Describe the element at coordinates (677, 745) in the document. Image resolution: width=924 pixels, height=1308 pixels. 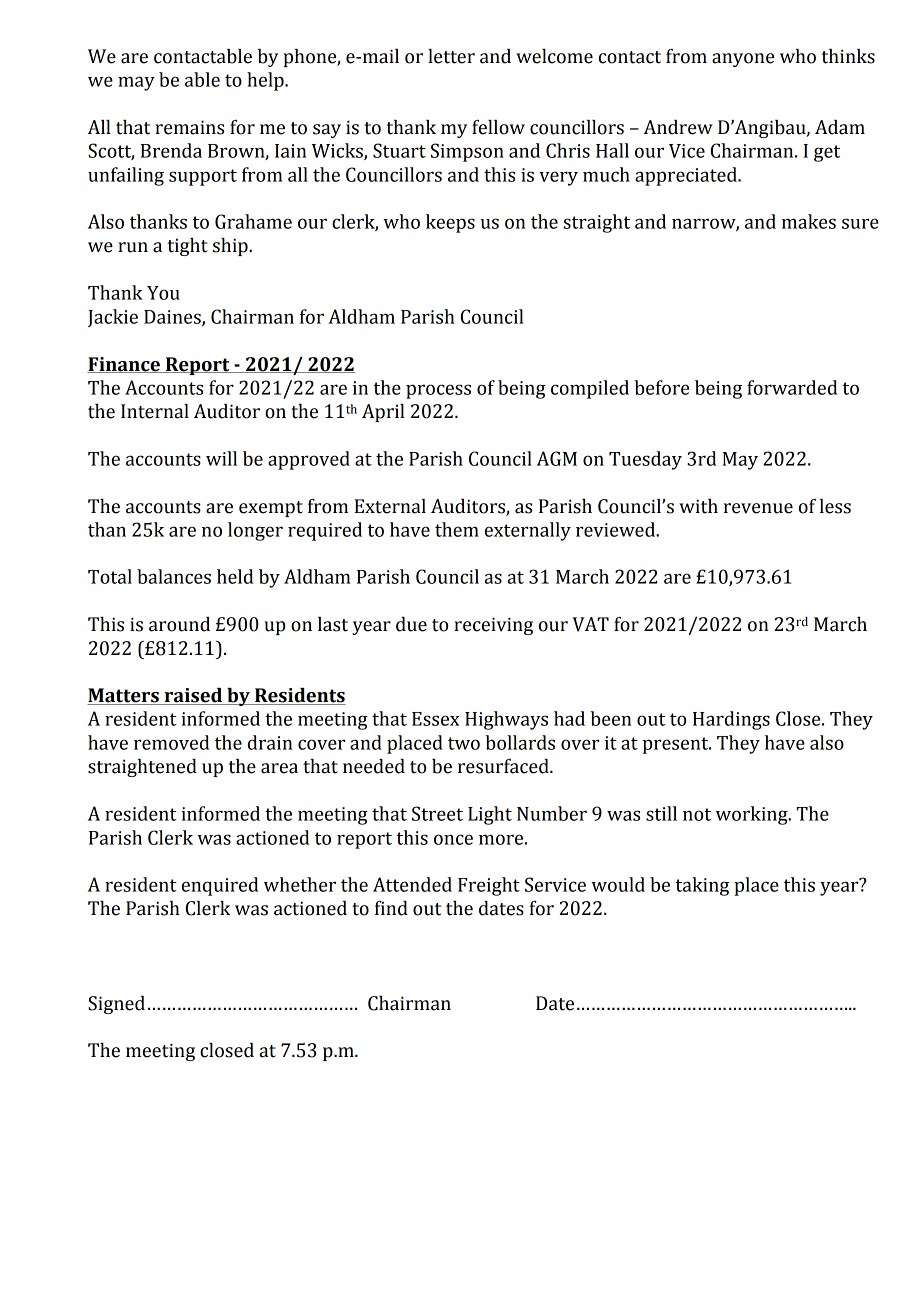
I see `present` at that location.
